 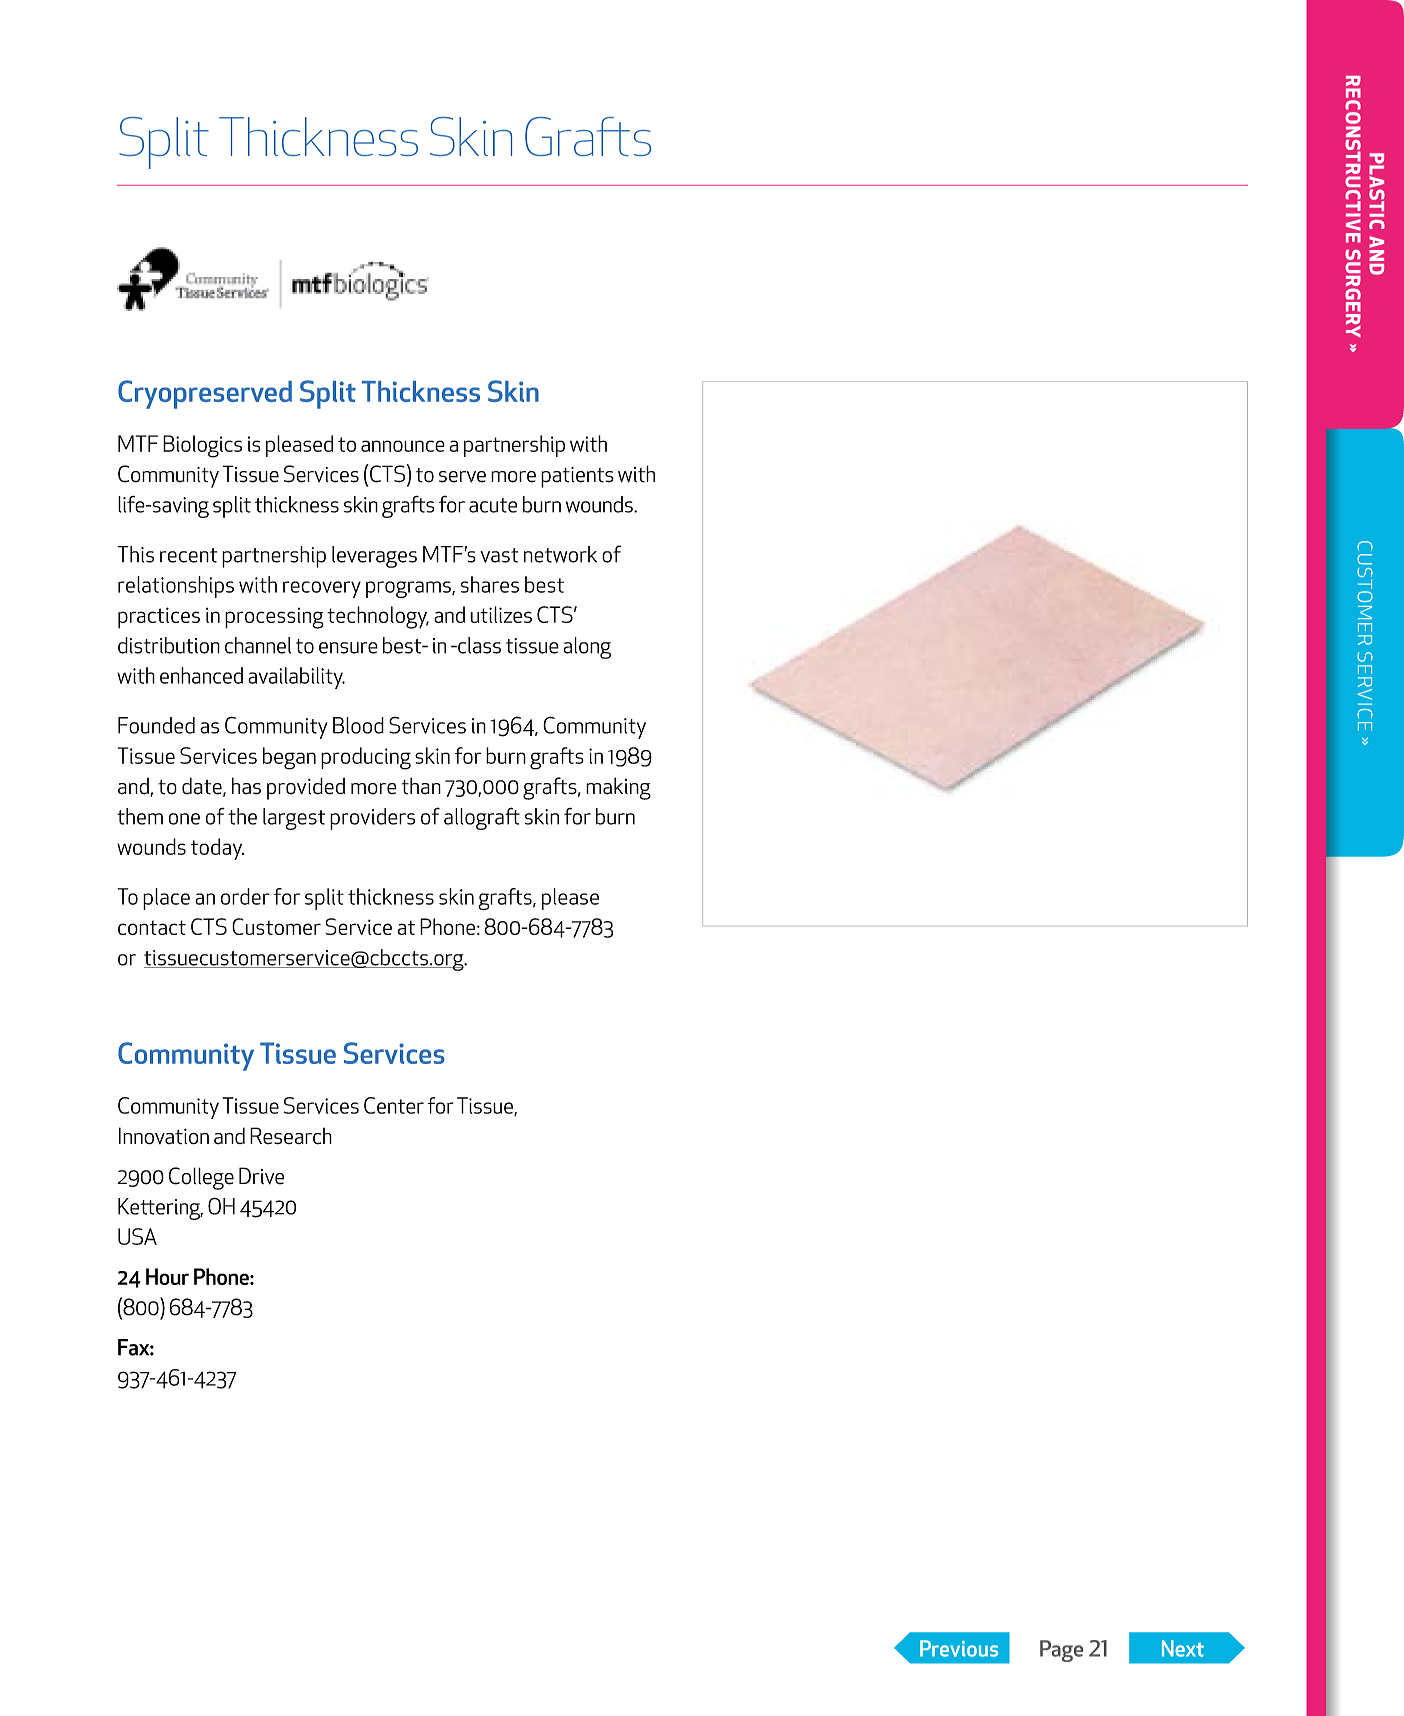 What do you see at coordinates (577, 477) in the image?
I see `patients` at bounding box center [577, 477].
